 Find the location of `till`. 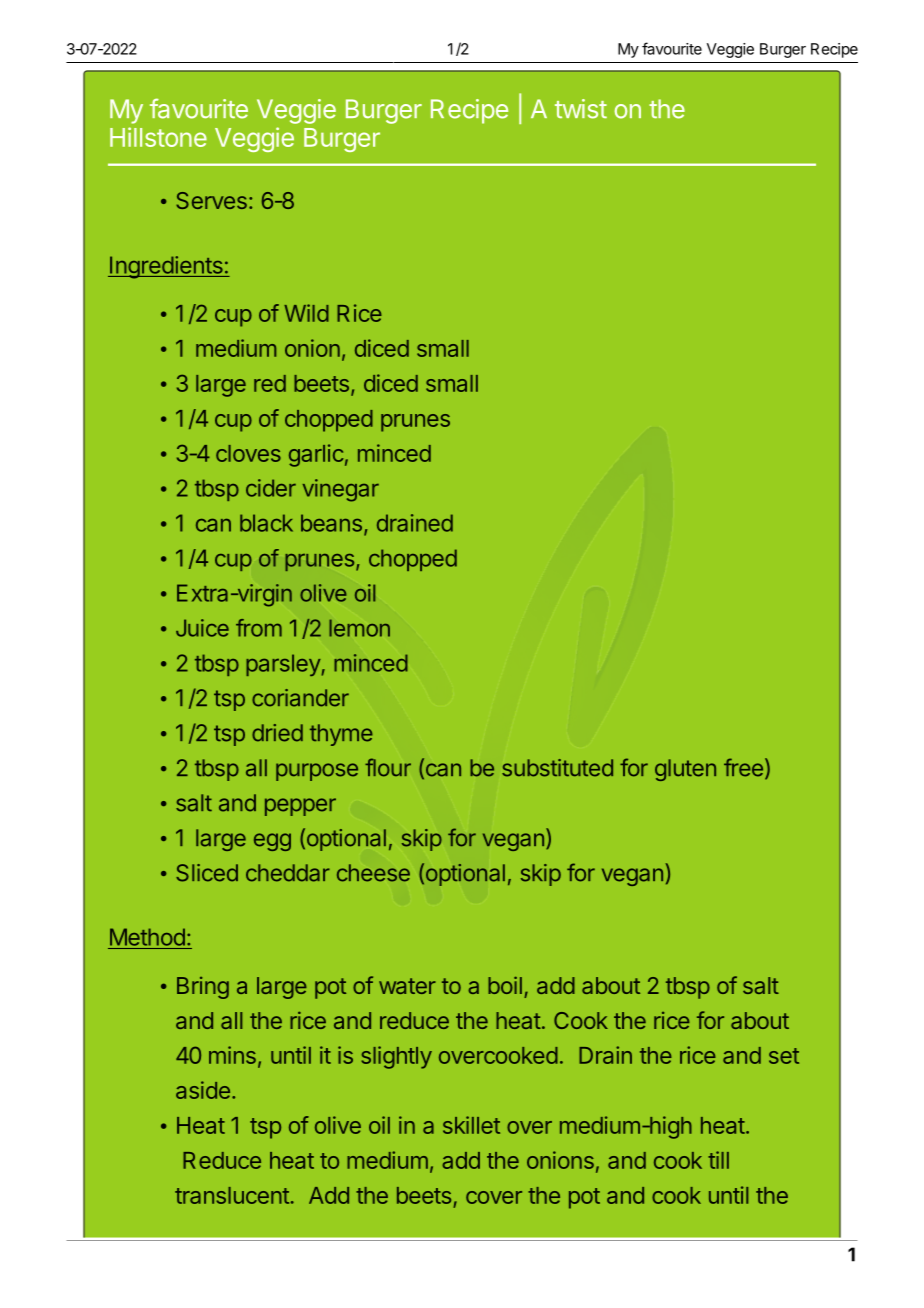

till is located at coordinates (718, 1160).
